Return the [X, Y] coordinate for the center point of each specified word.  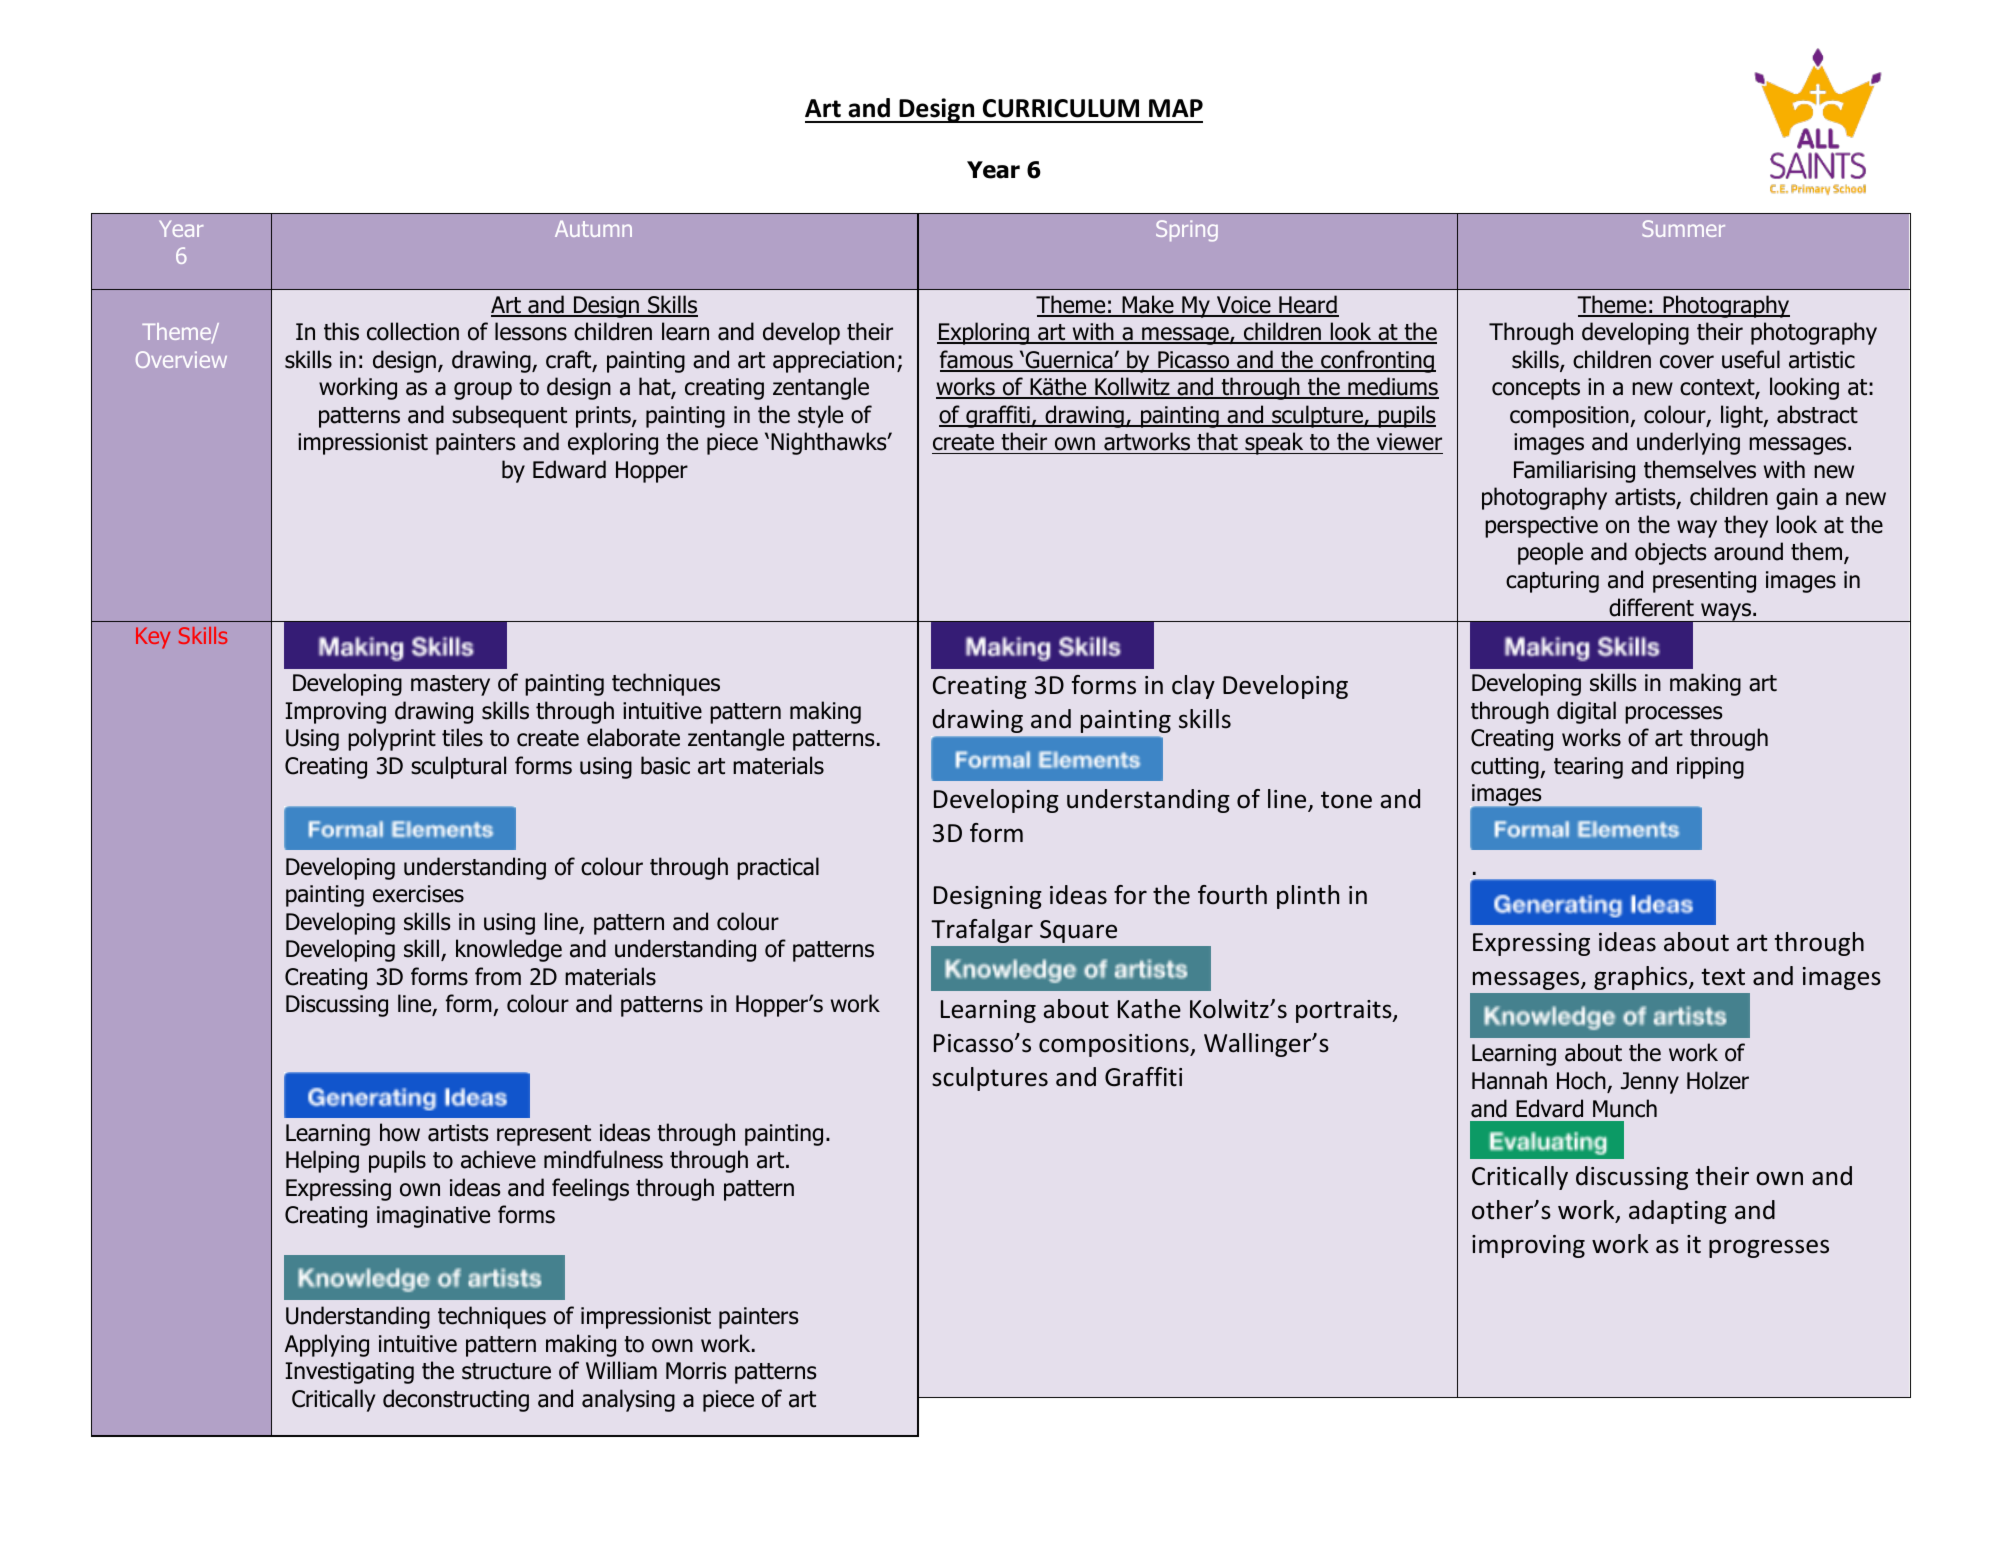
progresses [1769, 1248]
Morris [696, 1371]
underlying [1688, 443]
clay [1193, 687]
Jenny [1650, 1083]
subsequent [509, 416]
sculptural [458, 767]
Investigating [349, 1373]
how [400, 1132]
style [820, 416]
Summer [1684, 228]
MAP [1176, 108]
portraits [1345, 1011]
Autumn [593, 229]
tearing [1588, 768]
